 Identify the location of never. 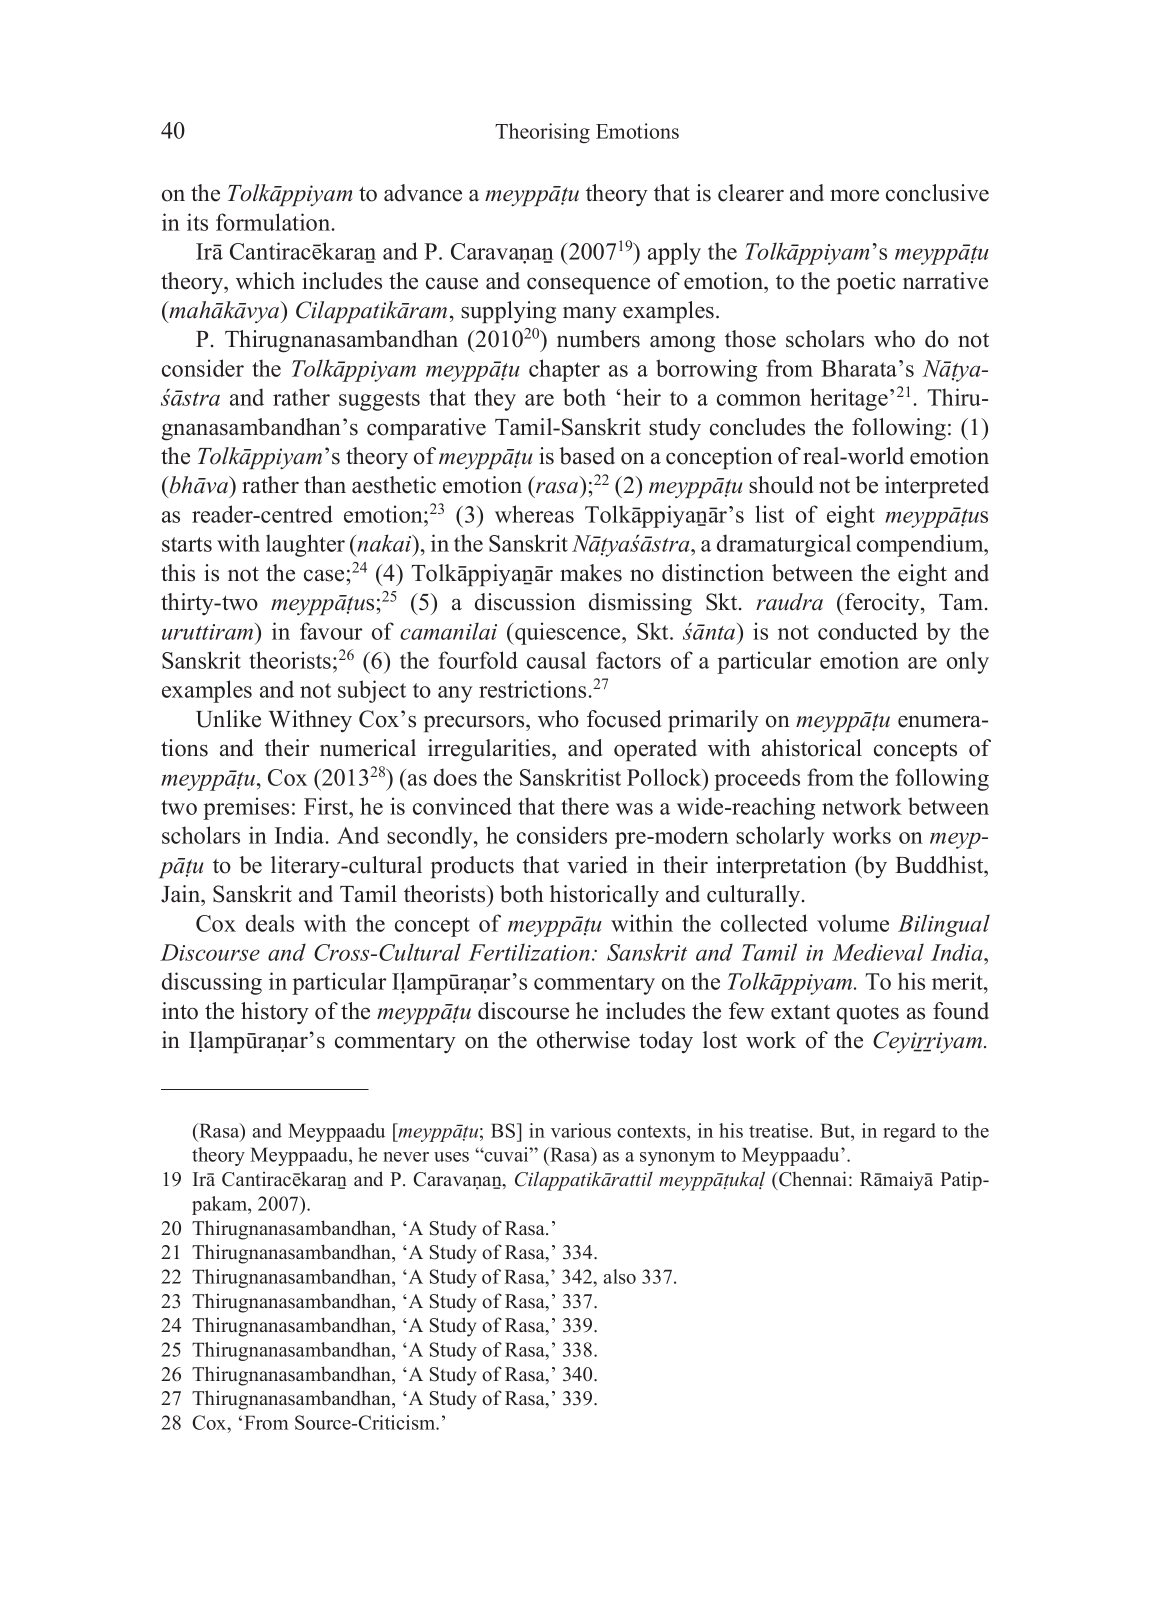
(406, 1157).
